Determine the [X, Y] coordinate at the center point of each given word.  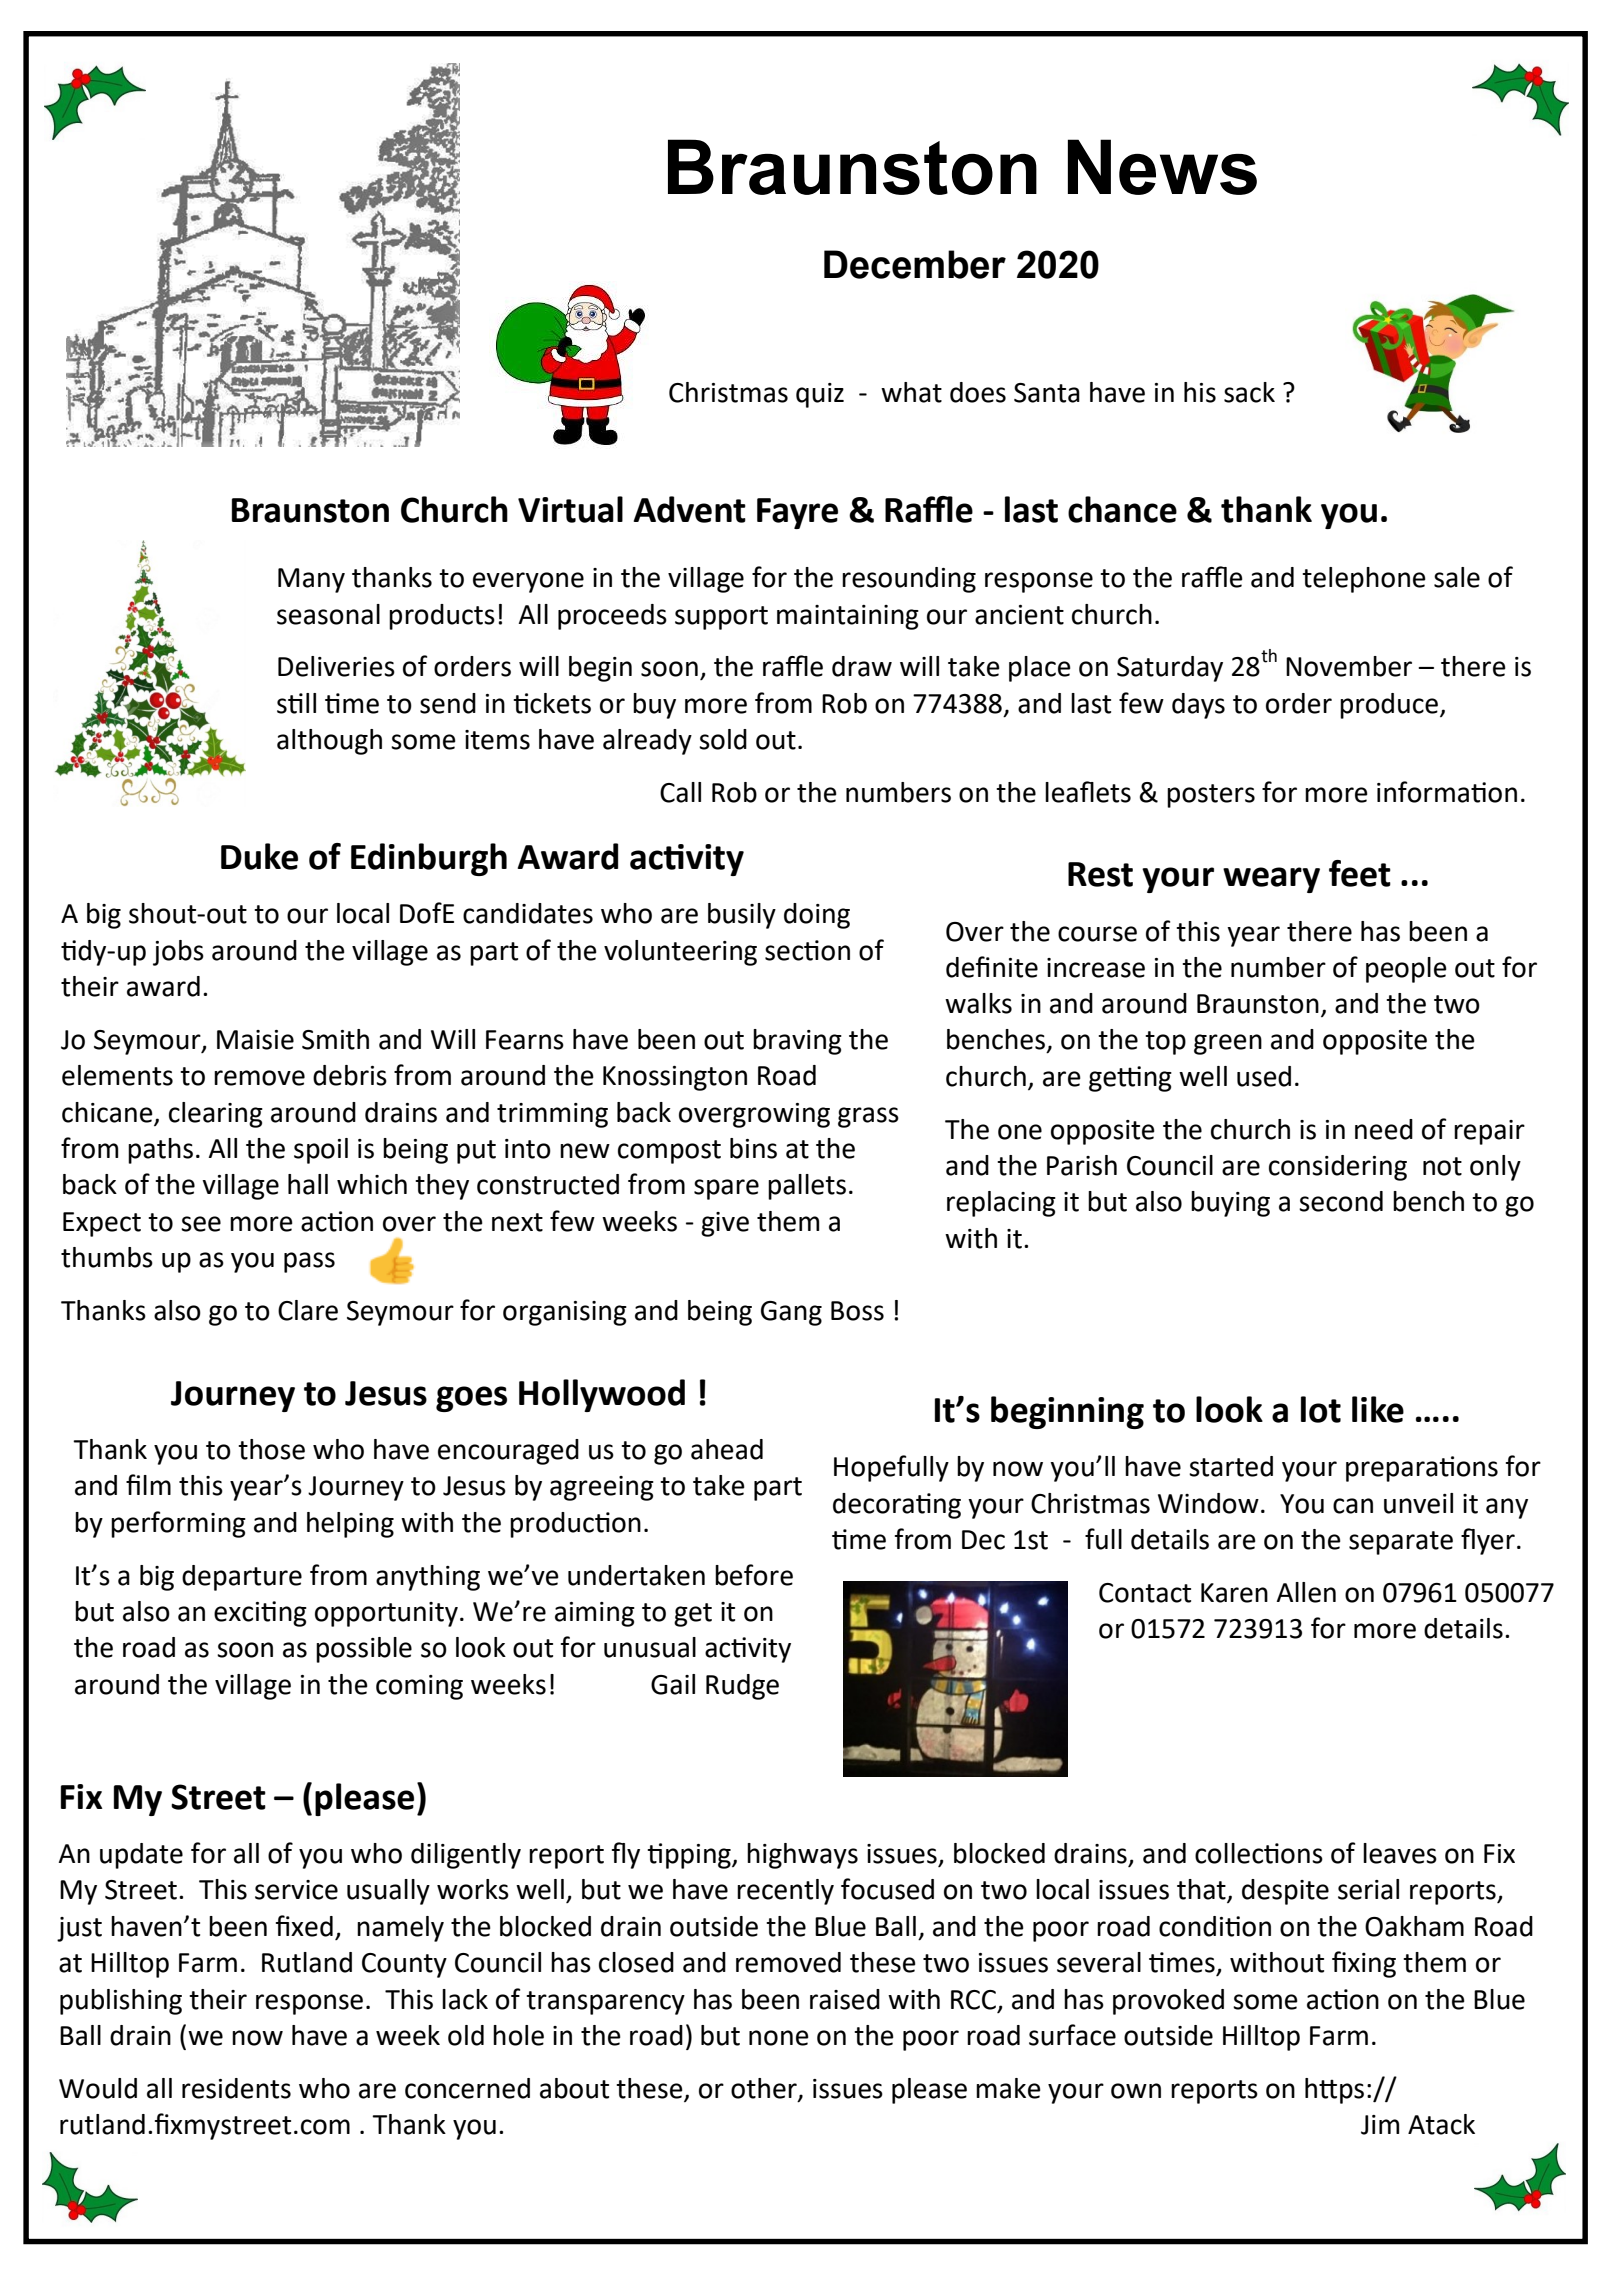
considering [1338, 1168]
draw [862, 666]
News [1162, 167]
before [754, 1575]
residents [236, 2088]
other [765, 2089]
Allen [1306, 1592]
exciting [260, 1614]
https [1334, 2091]
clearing [216, 1115]
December [915, 264]
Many [311, 580]
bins [753, 1148]
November [1349, 666]
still [296, 703]
